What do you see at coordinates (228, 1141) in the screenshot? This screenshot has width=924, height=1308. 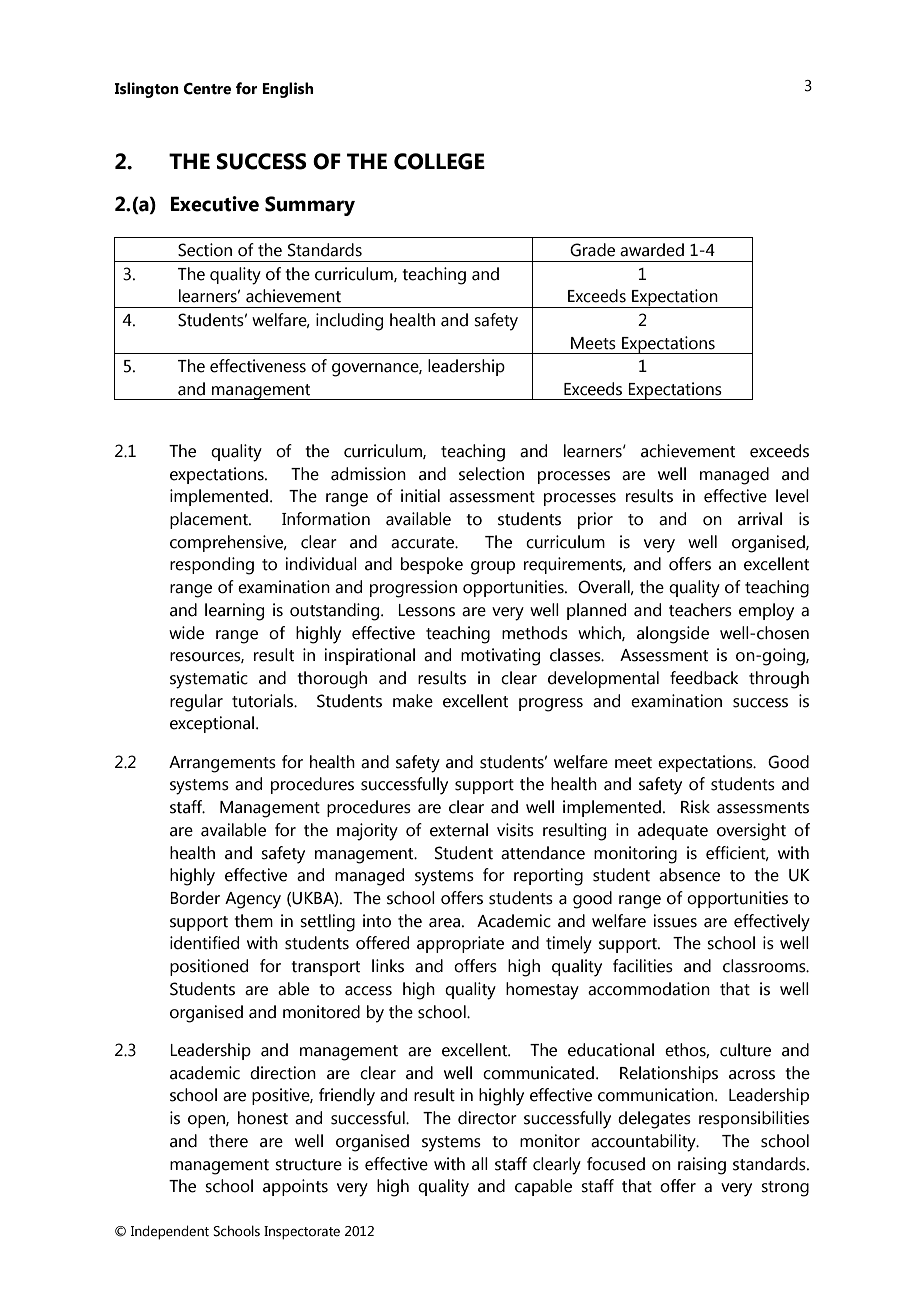 I see `there` at bounding box center [228, 1141].
